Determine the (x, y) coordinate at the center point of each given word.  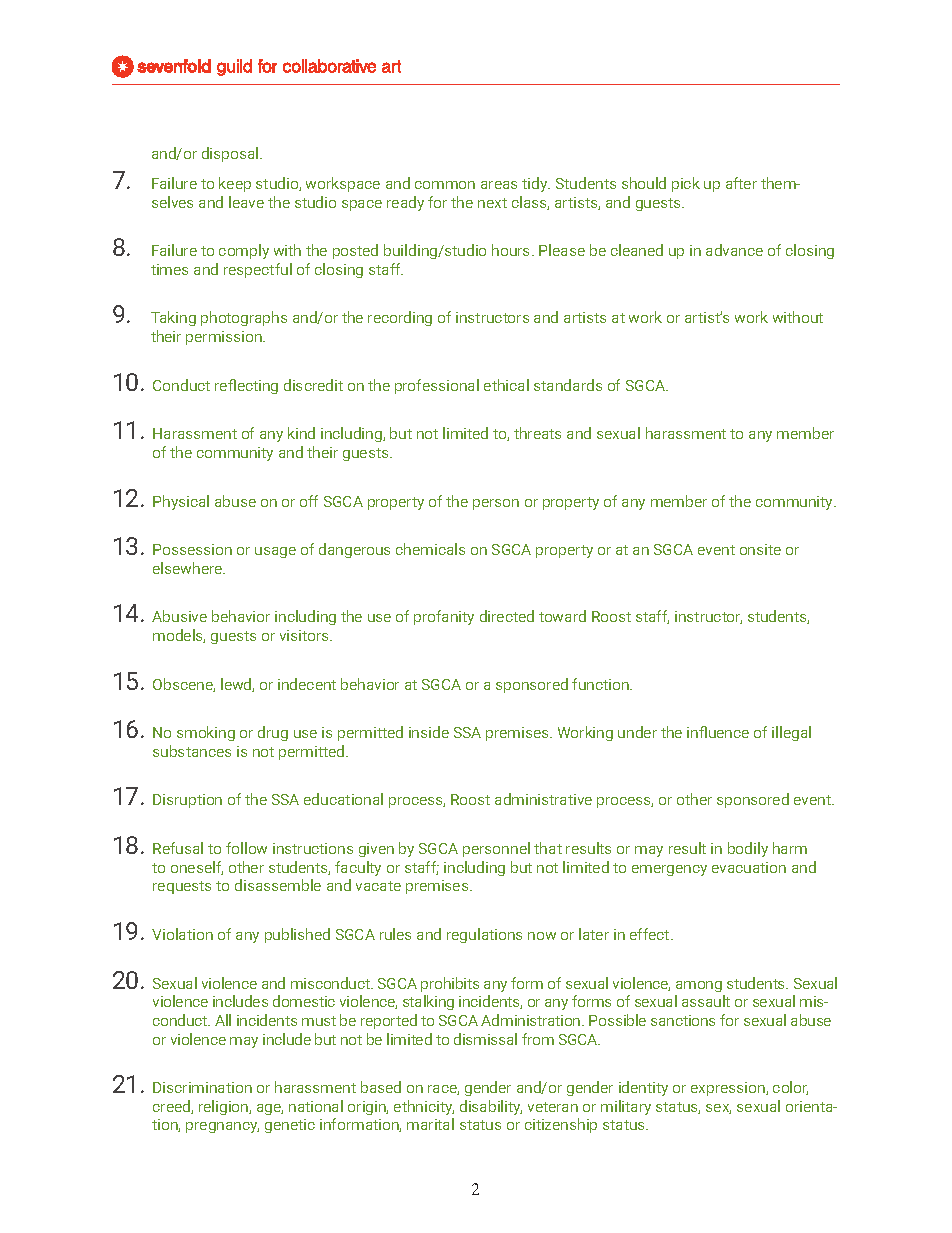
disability (491, 1107)
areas (499, 185)
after (741, 183)
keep (235, 184)
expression (729, 1089)
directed (507, 616)
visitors (305, 635)
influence (718, 732)
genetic (290, 1126)
